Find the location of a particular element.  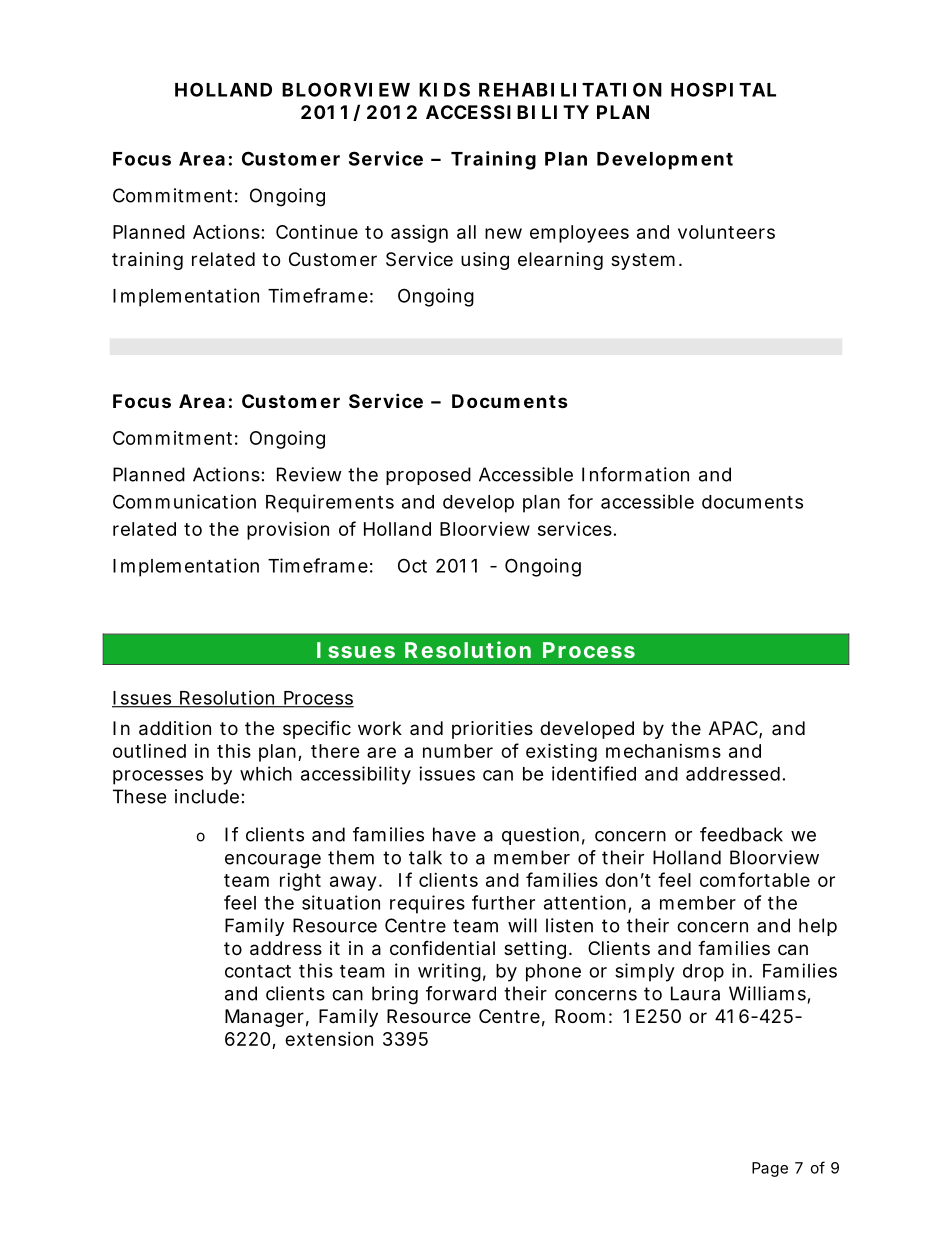

mechanisms is located at coordinates (663, 751).
